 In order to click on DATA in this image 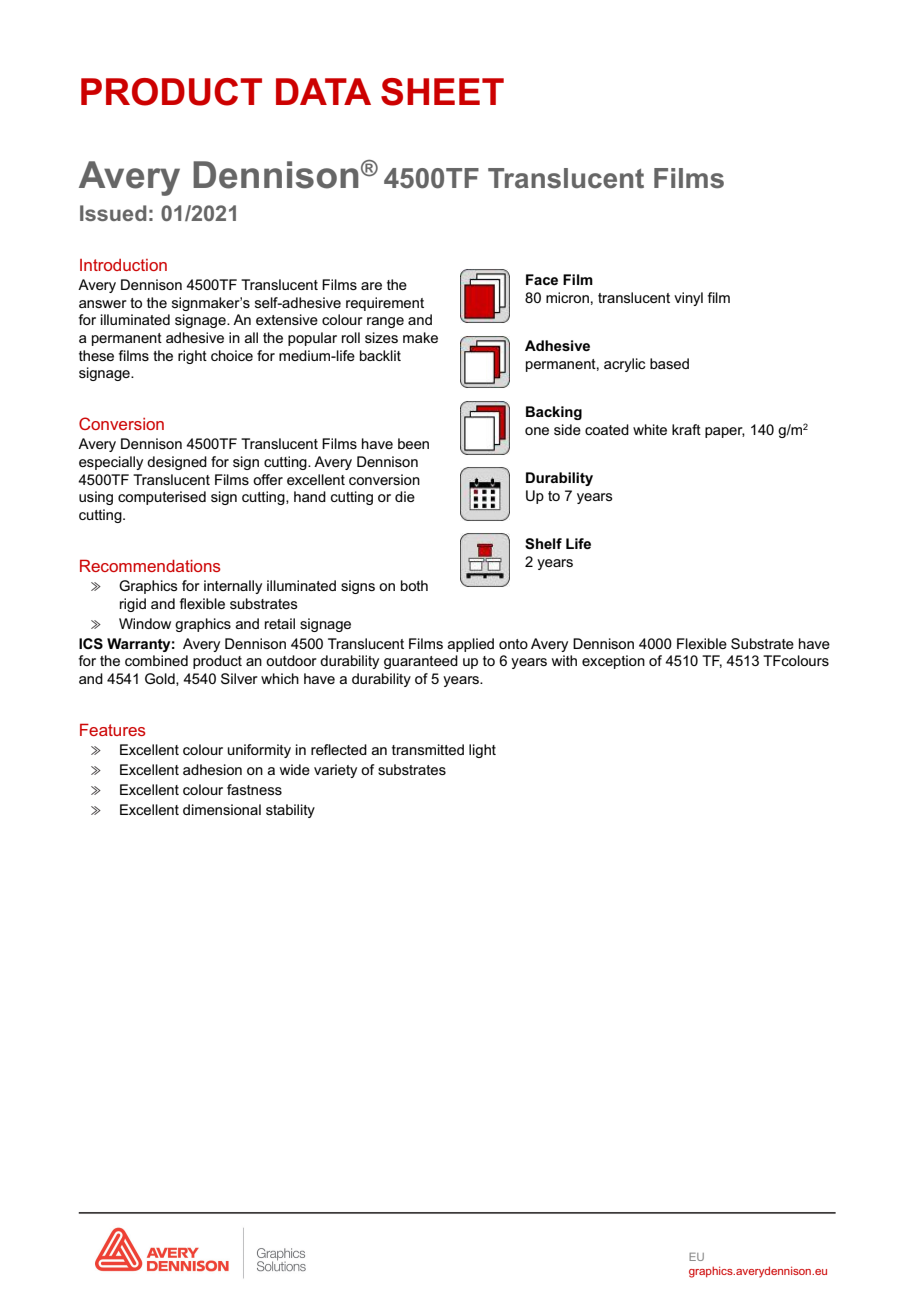, I will do `click(323, 91)`.
